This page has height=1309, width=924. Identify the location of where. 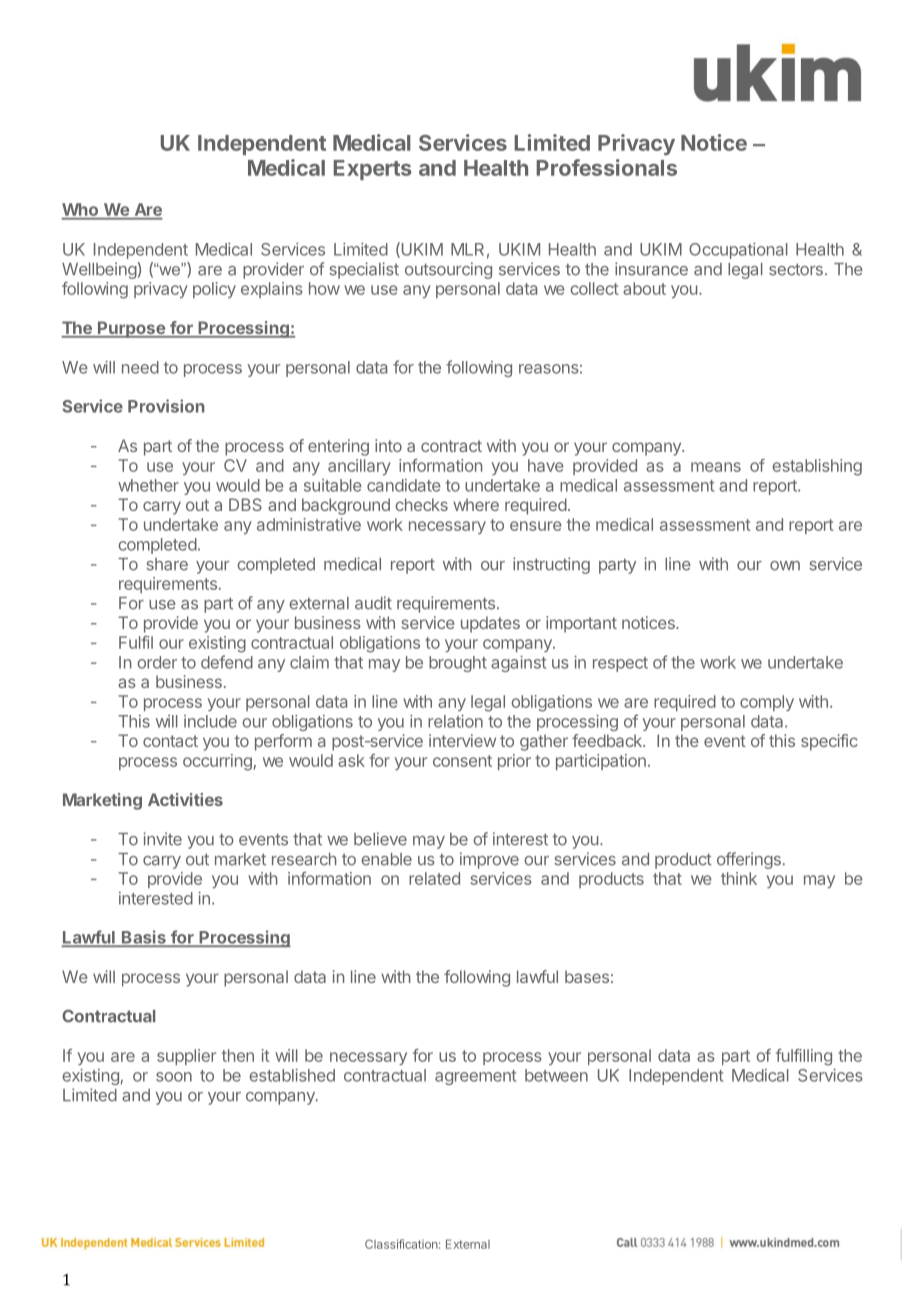
(476, 504).
